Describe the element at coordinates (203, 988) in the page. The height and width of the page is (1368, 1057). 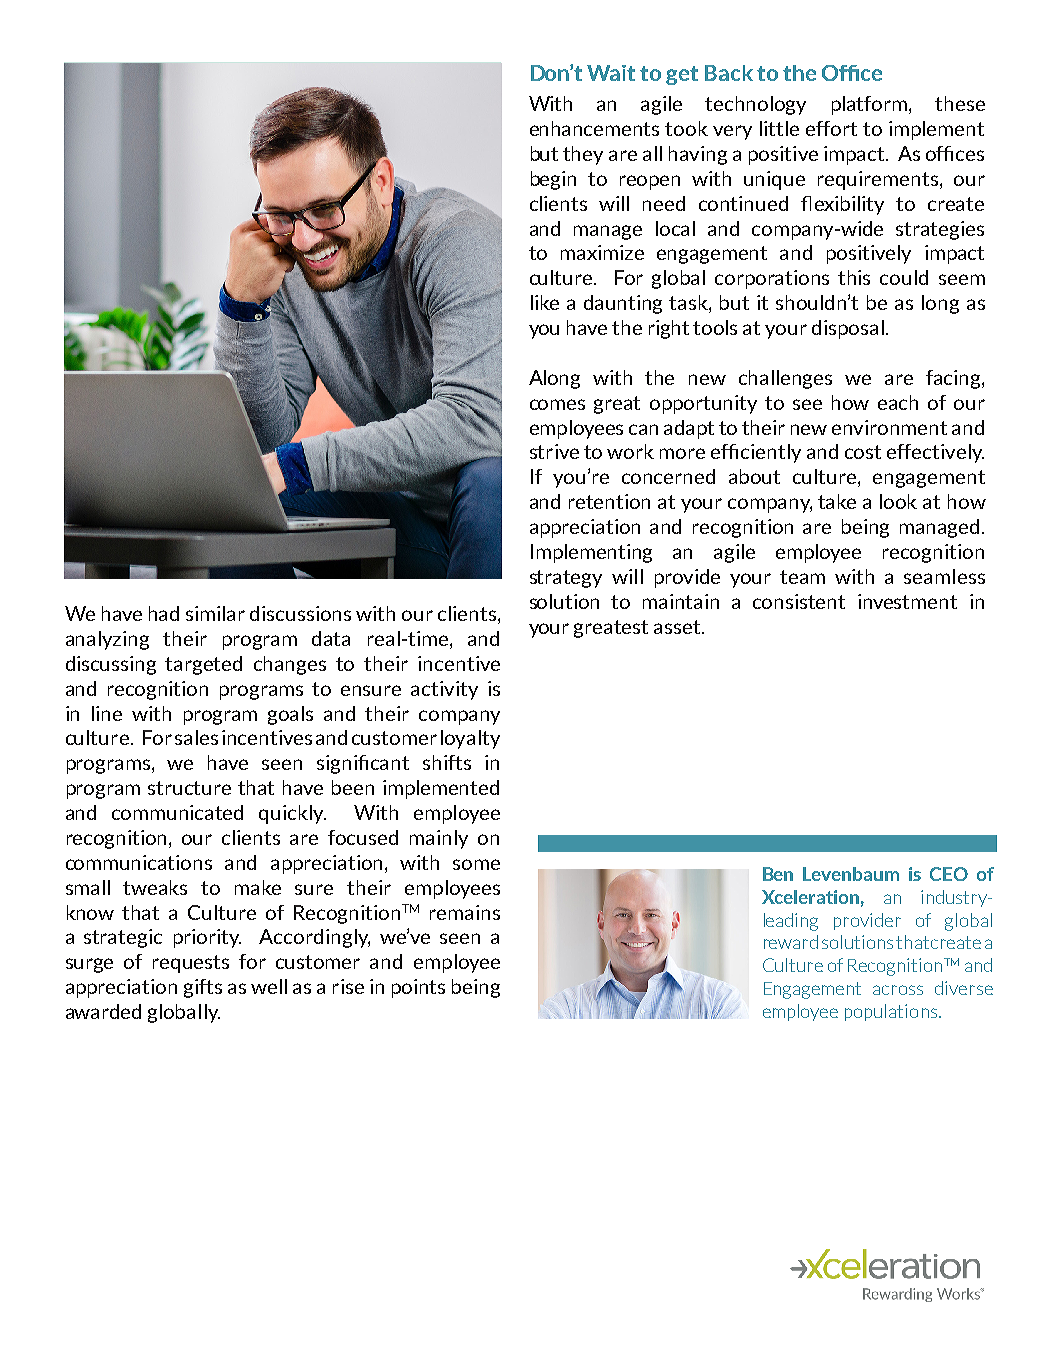
I see `gifts` at that location.
